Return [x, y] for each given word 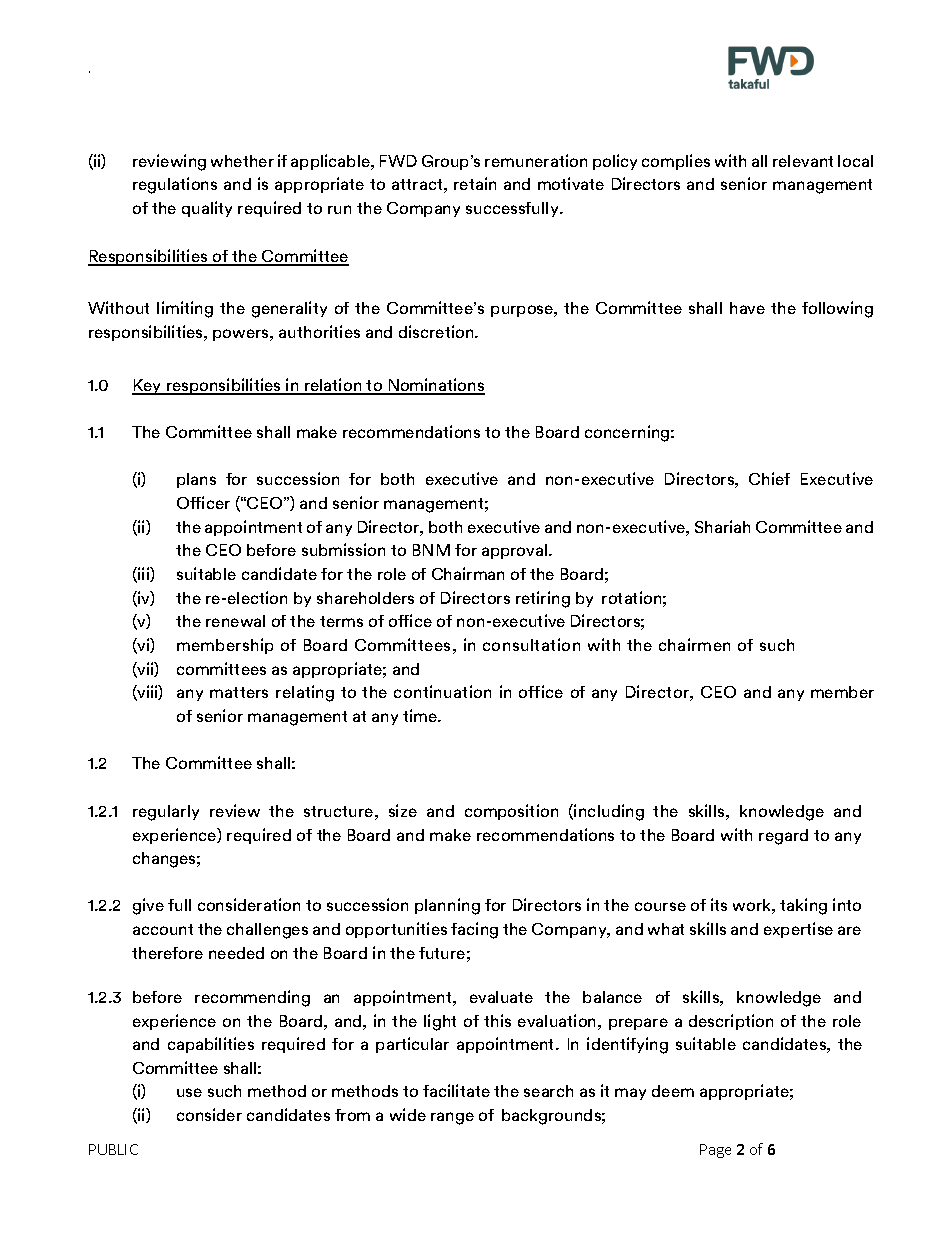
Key [148, 387]
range [452, 1118]
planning [447, 906]
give [148, 906]
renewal [235, 621]
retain [475, 183]
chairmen [694, 644]
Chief [769, 478]
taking [803, 906]
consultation [531, 644]
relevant [803, 161]
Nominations [435, 386]
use [189, 1092]
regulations [175, 185]
